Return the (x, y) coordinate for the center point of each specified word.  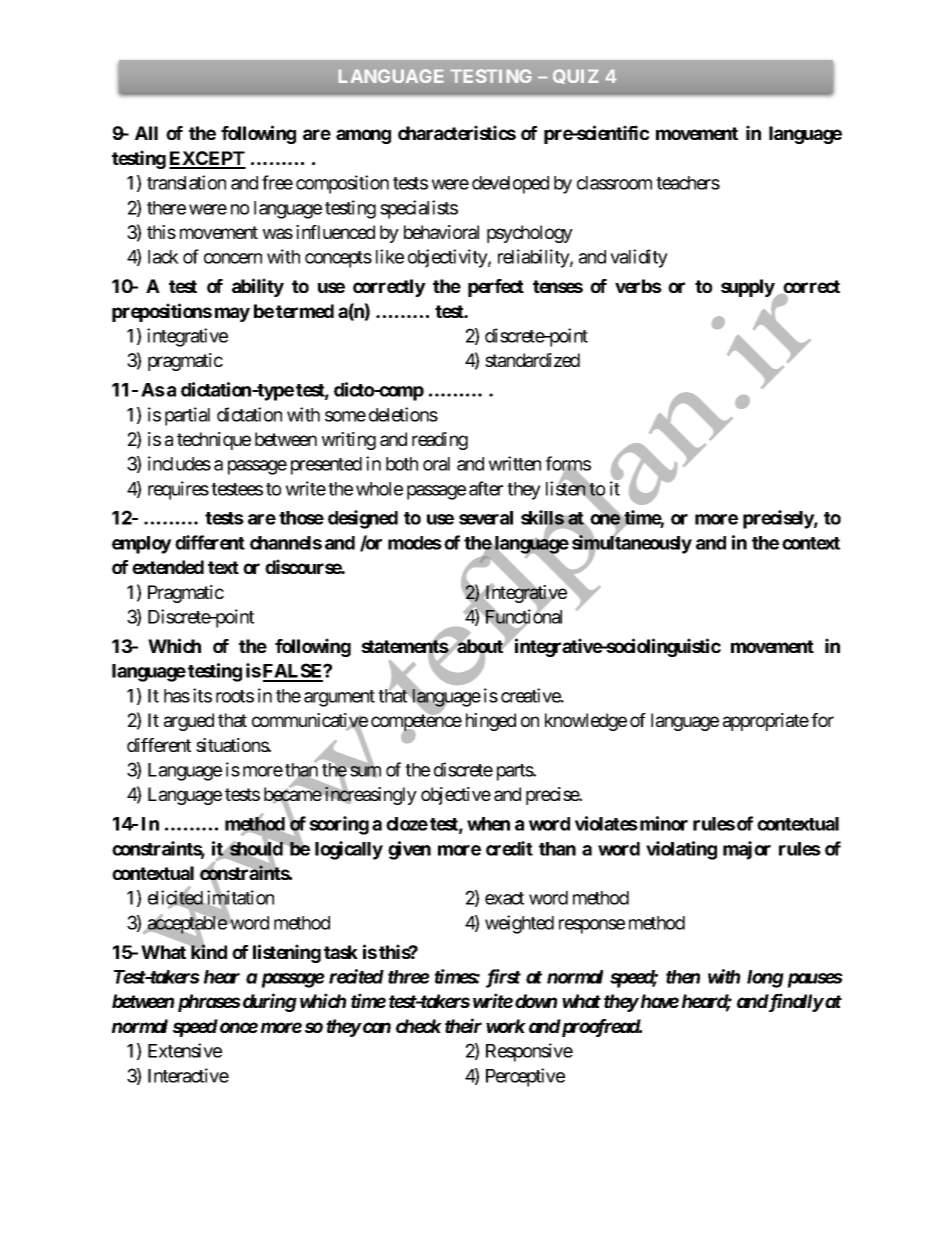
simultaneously (632, 545)
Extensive (185, 1050)
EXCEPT (207, 159)
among (363, 136)
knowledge (586, 722)
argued (189, 722)
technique (214, 441)
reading (440, 441)
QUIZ (576, 76)
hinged (491, 722)
